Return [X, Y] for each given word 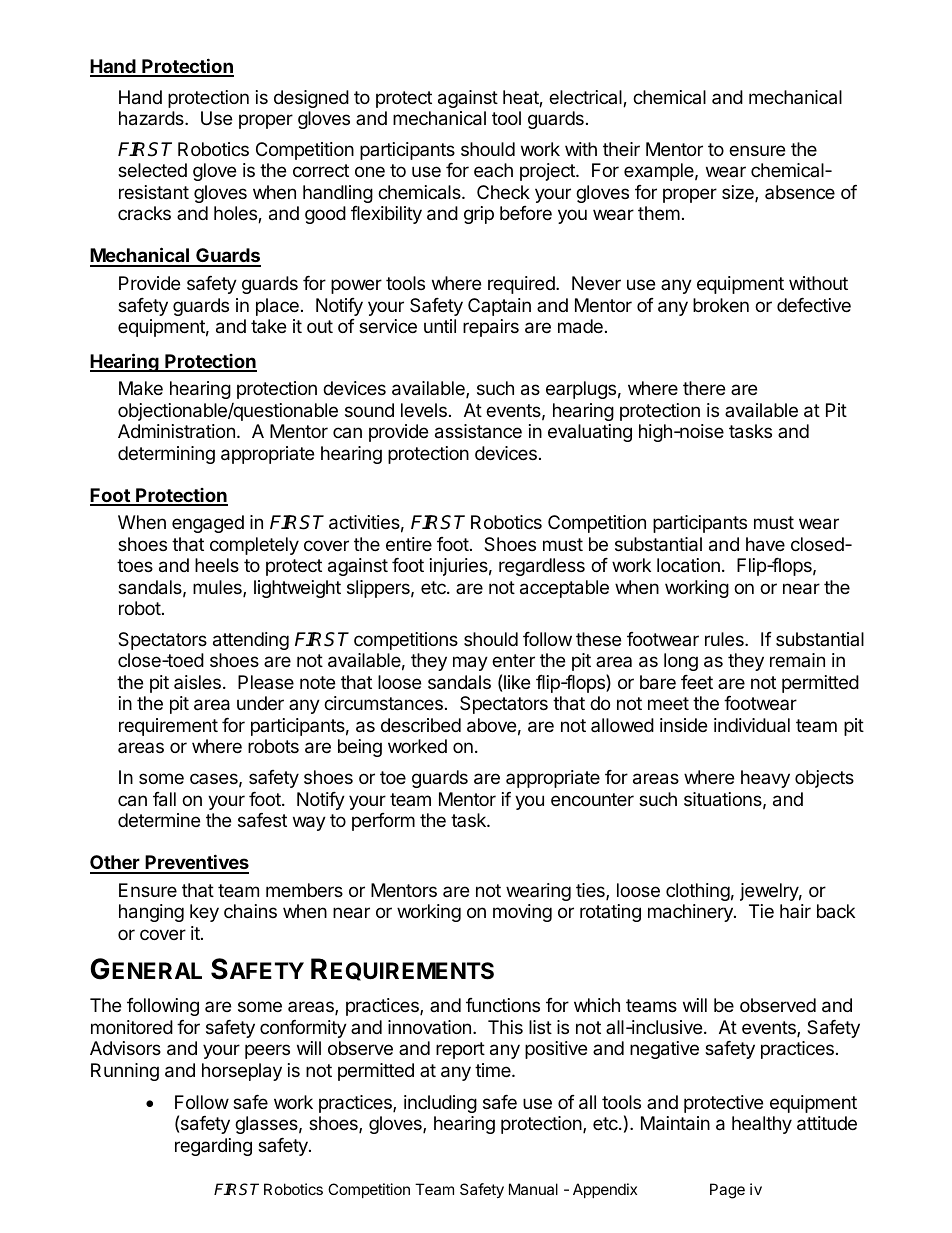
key [204, 913]
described [421, 725]
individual [752, 725]
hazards [152, 118]
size [739, 193]
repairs [491, 328]
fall [164, 799]
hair [795, 911]
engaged [208, 524]
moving [522, 913]
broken [721, 305]
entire [409, 544]
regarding [213, 1147]
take [268, 326]
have [765, 544]
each [493, 170]
